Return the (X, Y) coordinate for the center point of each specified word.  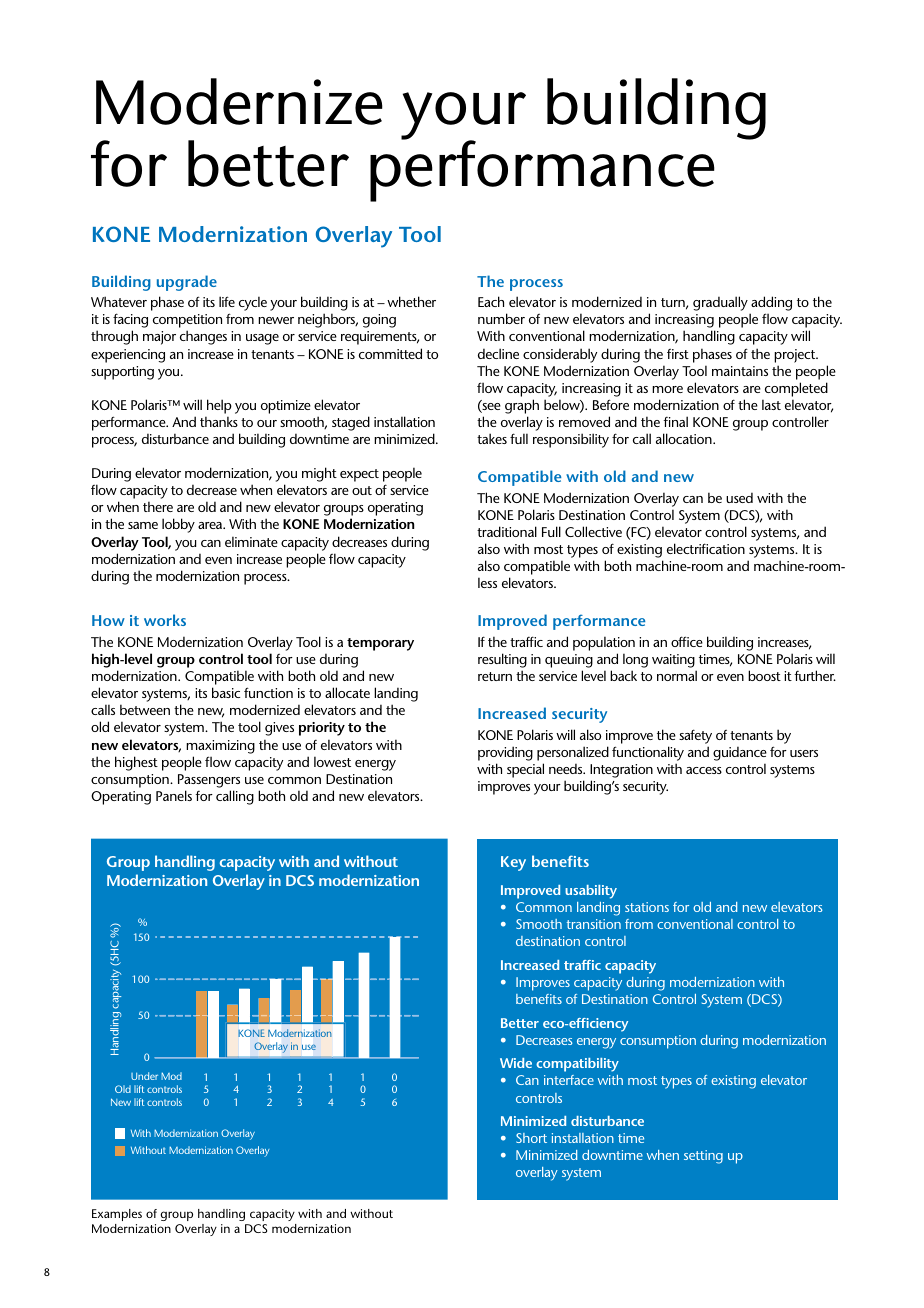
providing (505, 753)
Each (491, 301)
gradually (720, 303)
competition (187, 322)
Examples (117, 1215)
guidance (740, 753)
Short (531, 1138)
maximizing (220, 747)
